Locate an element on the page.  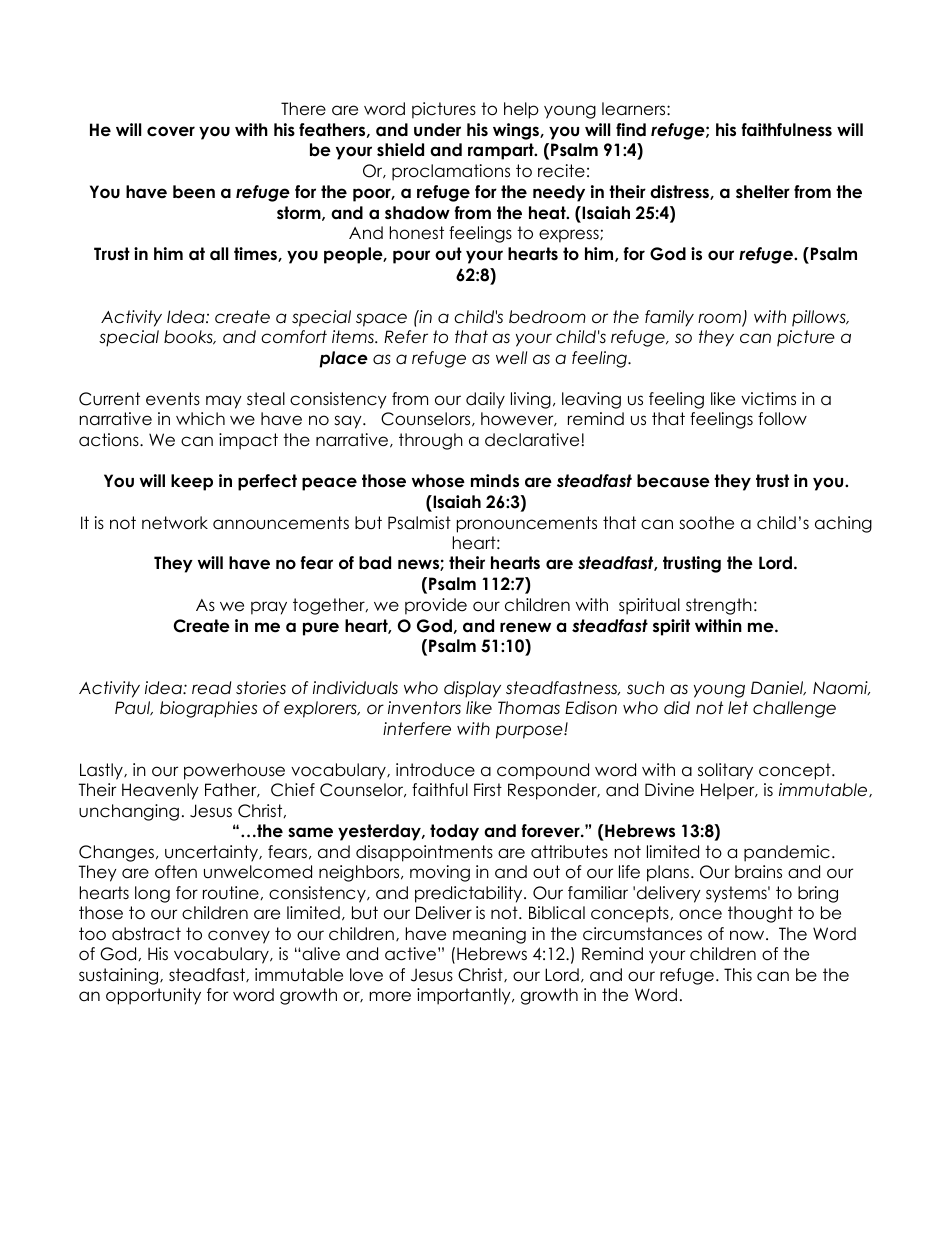
pronouncements is located at coordinates (527, 524).
